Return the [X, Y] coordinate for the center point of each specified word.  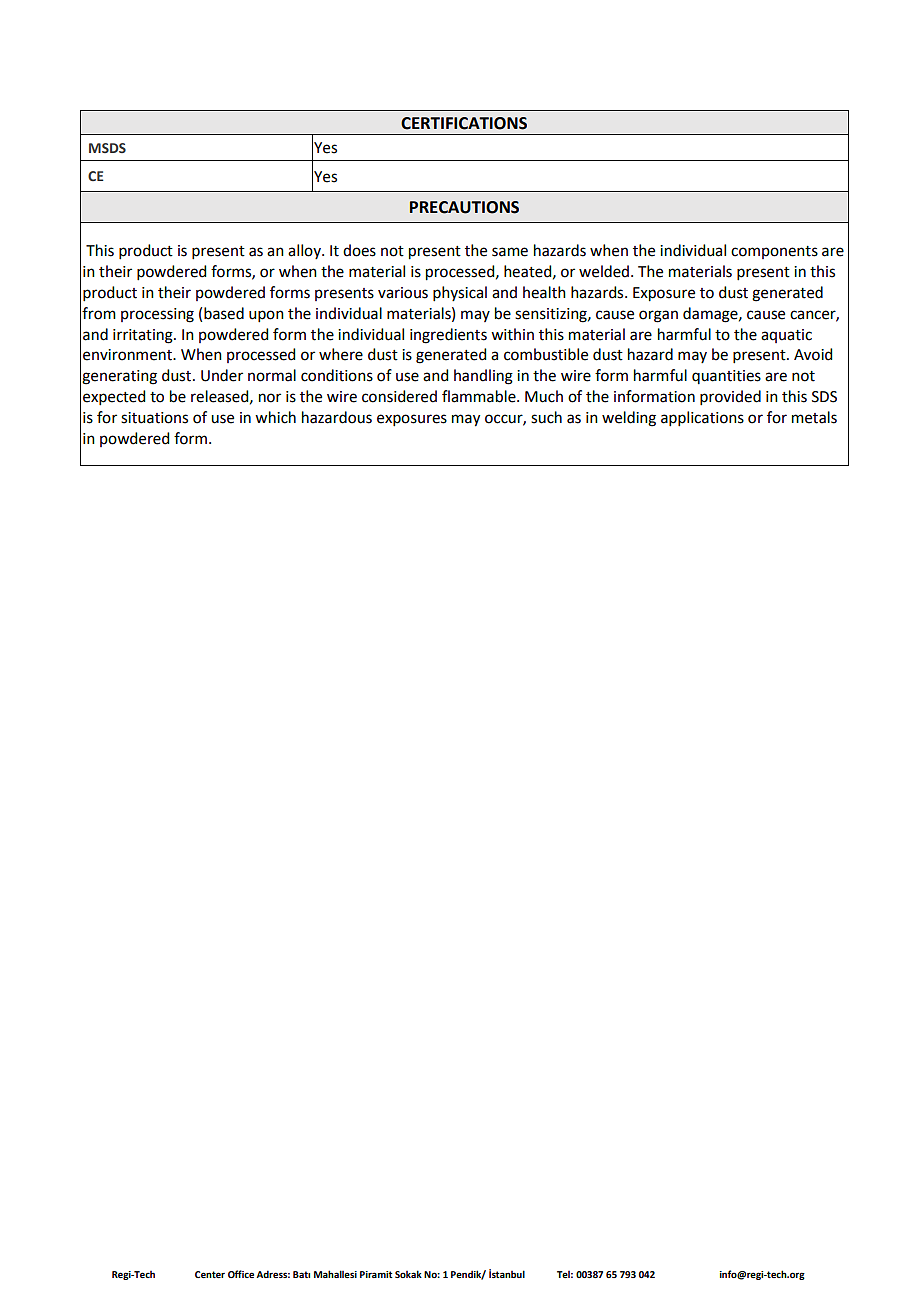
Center [210, 1274]
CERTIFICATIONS [464, 123]
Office [241, 1274]
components [774, 252]
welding [629, 419]
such [546, 417]
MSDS [107, 148]
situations [154, 418]
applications [702, 418]
